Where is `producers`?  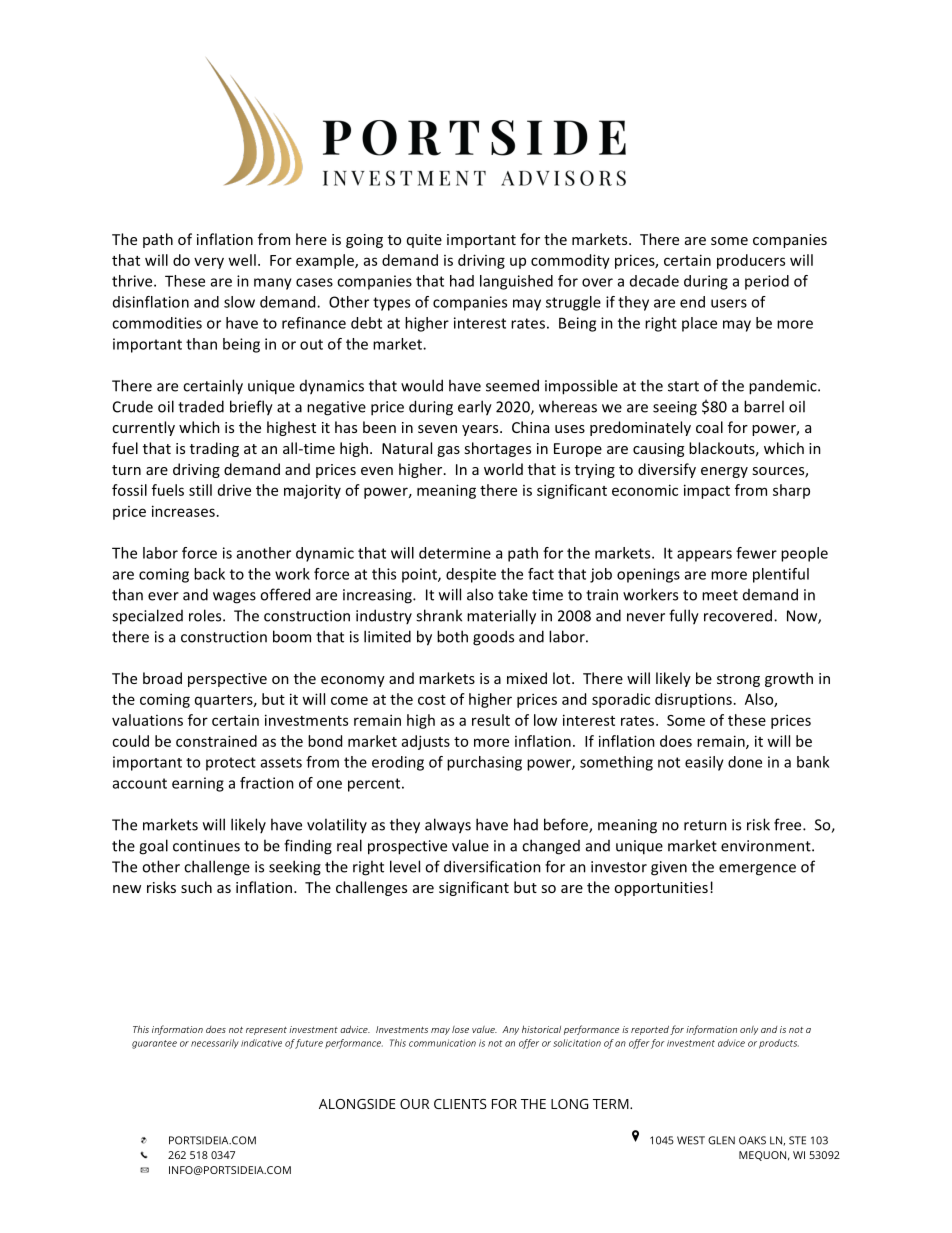 producers is located at coordinates (751, 261).
